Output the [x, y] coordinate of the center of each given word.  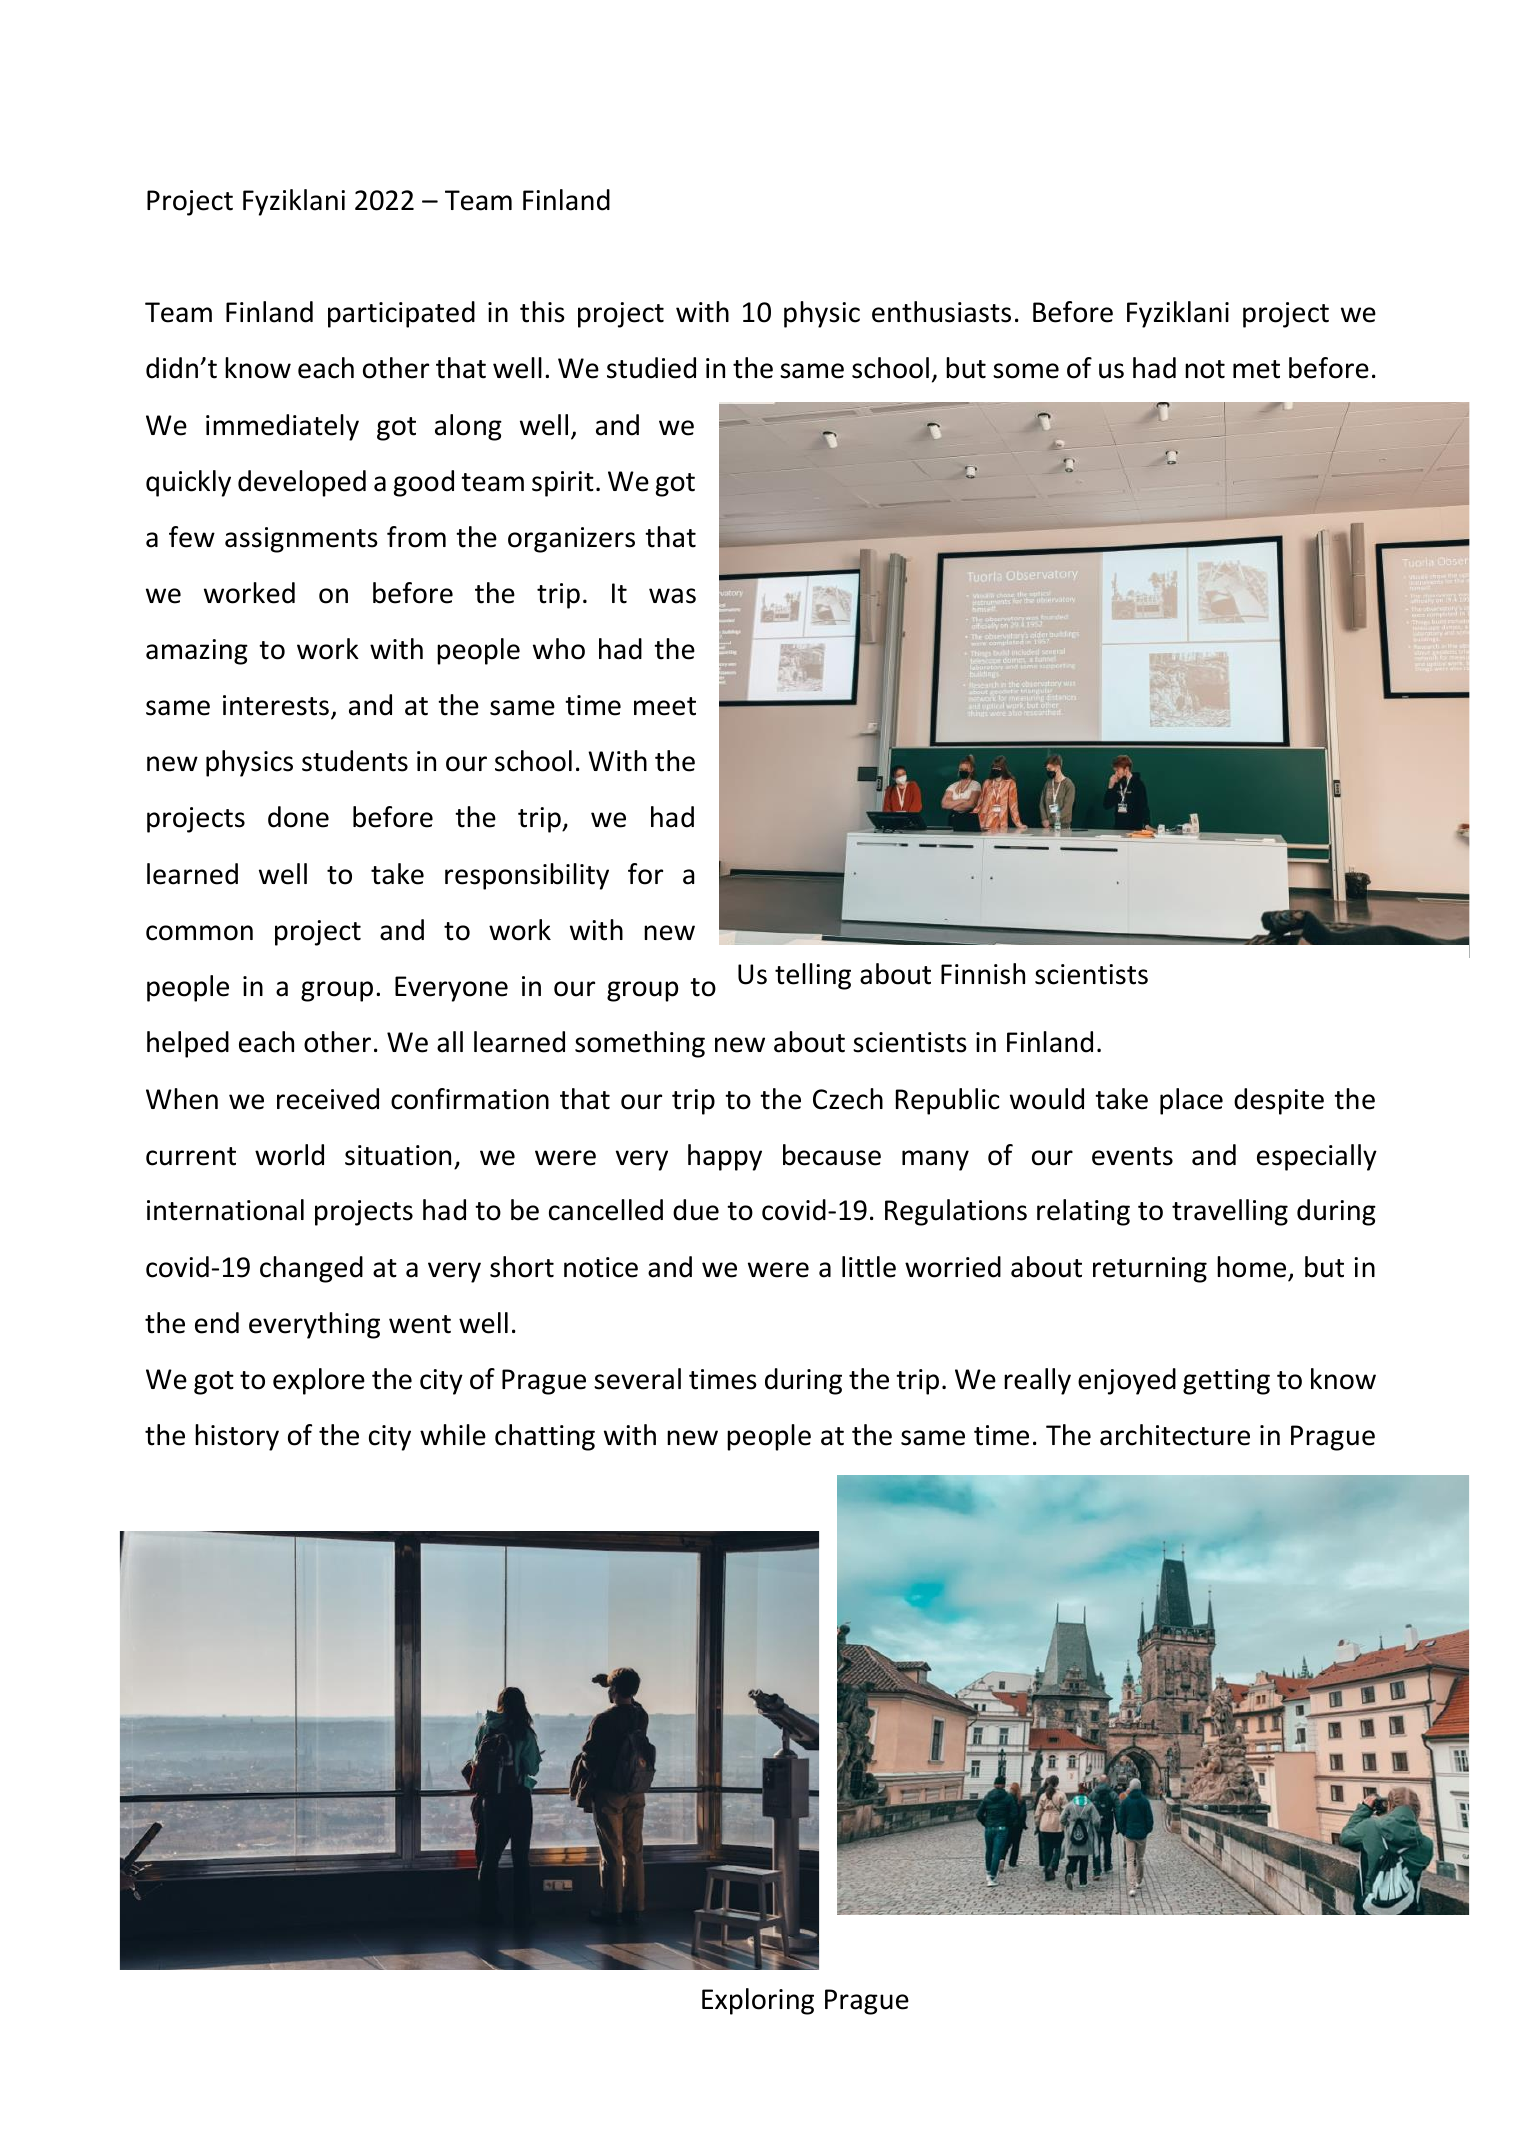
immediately [282, 427]
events [1132, 1156]
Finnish [983, 974]
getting [1226, 1382]
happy [725, 1157]
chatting [545, 1437]
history [237, 1437]
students [355, 761]
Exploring [758, 2001]
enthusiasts [941, 312]
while [453, 1435]
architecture [1175, 1435]
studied [651, 368]
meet [665, 706]
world [289, 1155]
